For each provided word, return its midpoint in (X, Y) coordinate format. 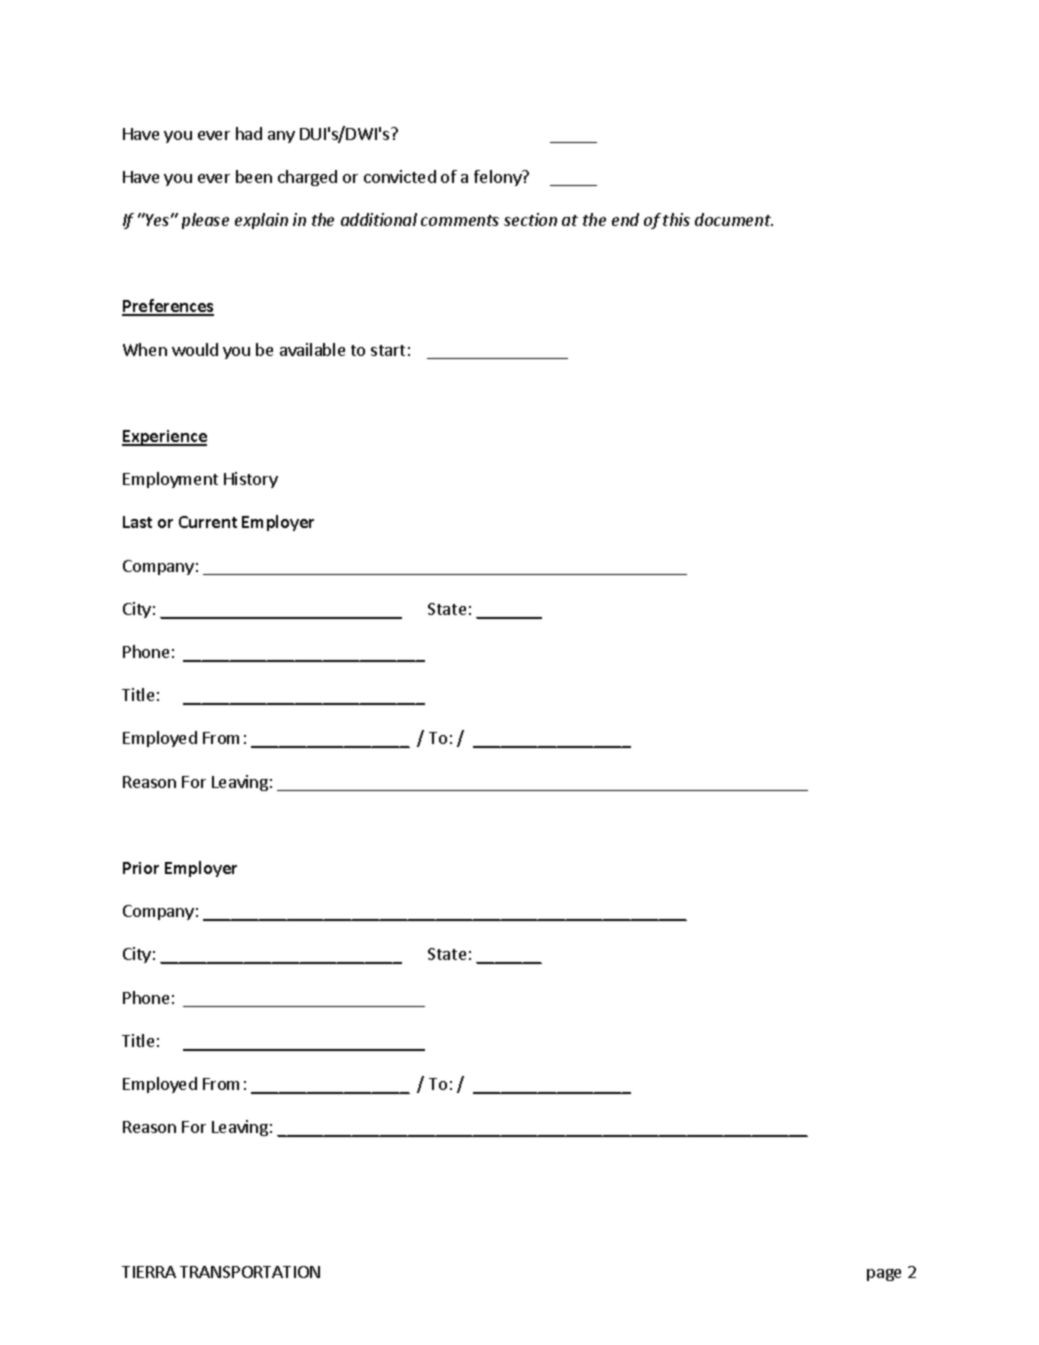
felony (499, 178)
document (734, 219)
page (884, 1275)
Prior (141, 868)
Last (137, 522)
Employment (170, 480)
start (388, 350)
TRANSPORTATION (250, 1272)
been (254, 176)
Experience (164, 438)
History (251, 480)
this (676, 219)
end (625, 219)
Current (208, 522)
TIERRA (149, 1272)
